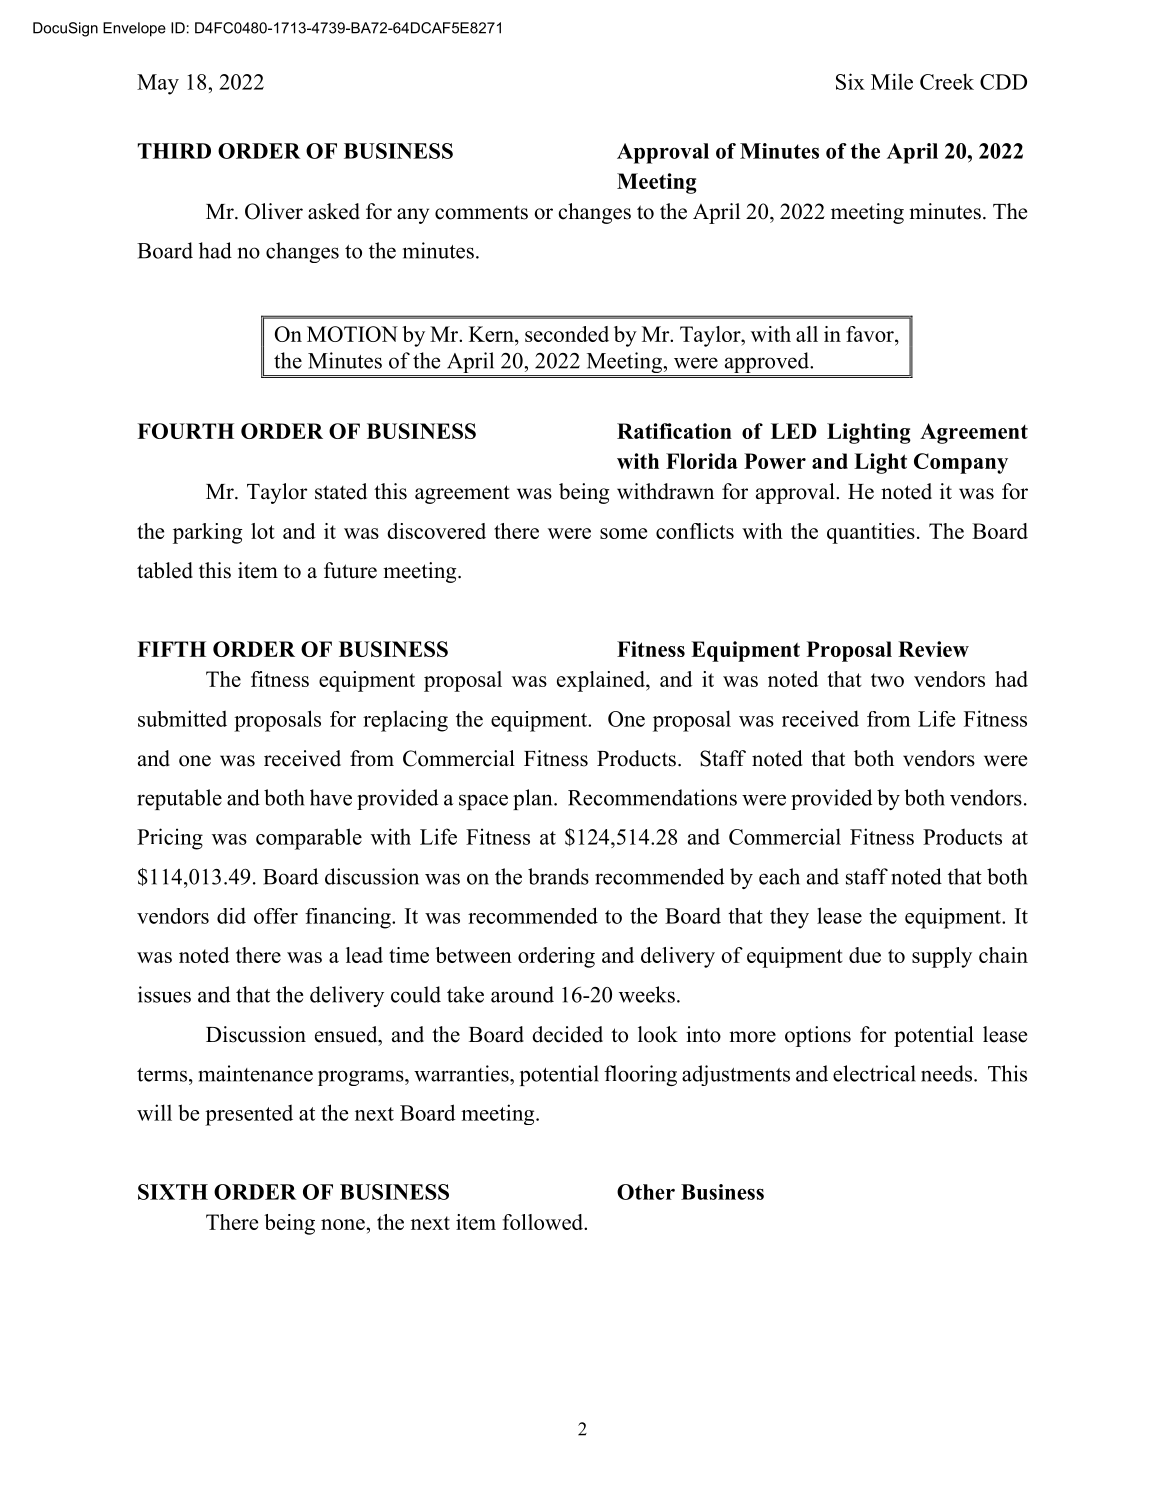 Image resolution: width=1165 pixels, height=1508 pixels. What do you see at coordinates (961, 463) in the document?
I see `Company` at bounding box center [961, 463].
